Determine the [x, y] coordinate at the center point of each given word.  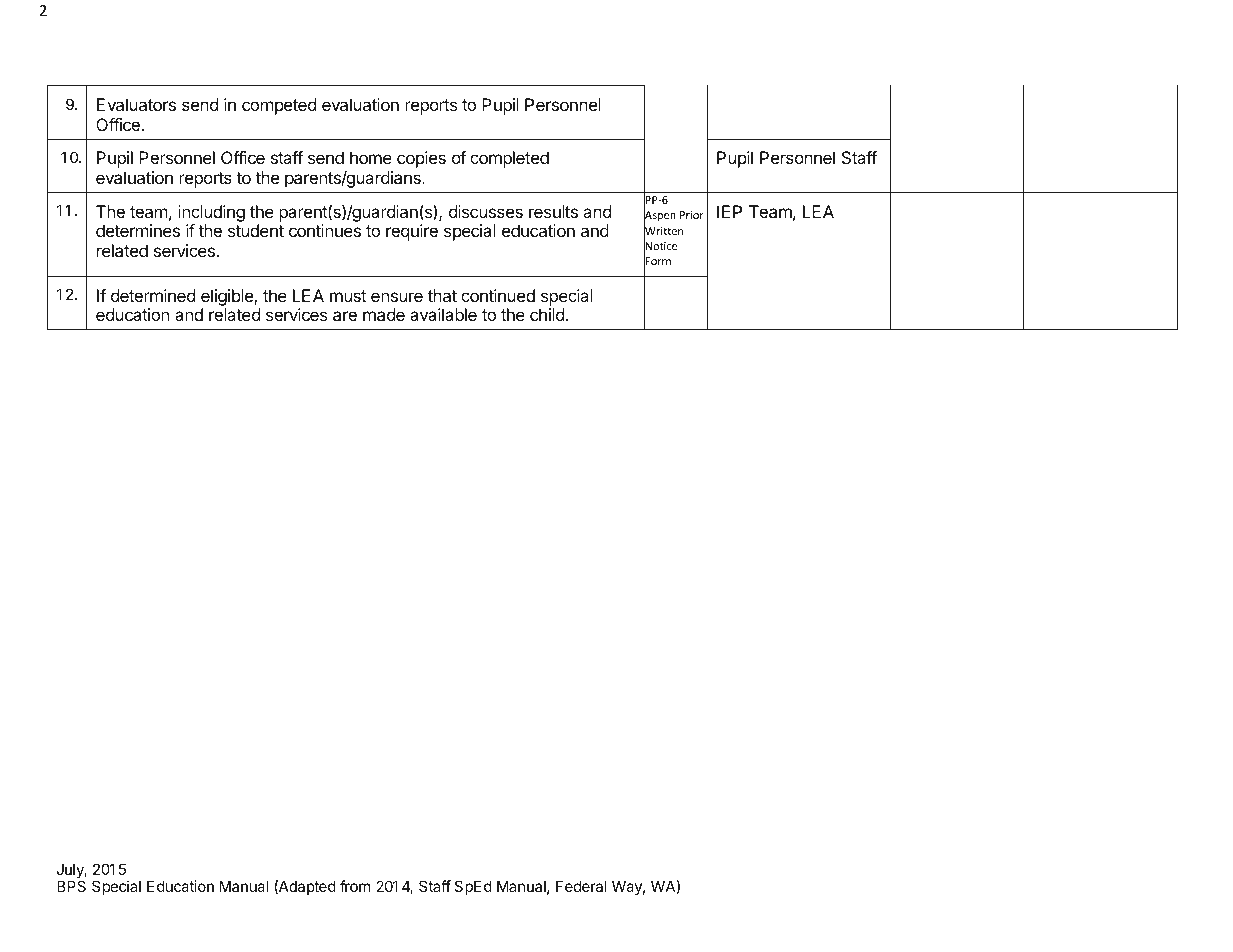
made [384, 314]
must [348, 296]
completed [509, 159]
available [443, 314]
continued [498, 295]
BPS [71, 886]
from [355, 886]
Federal [581, 886]
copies [421, 159]
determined [153, 295]
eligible [228, 297]
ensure [397, 297]
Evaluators [136, 104]
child [547, 314]
